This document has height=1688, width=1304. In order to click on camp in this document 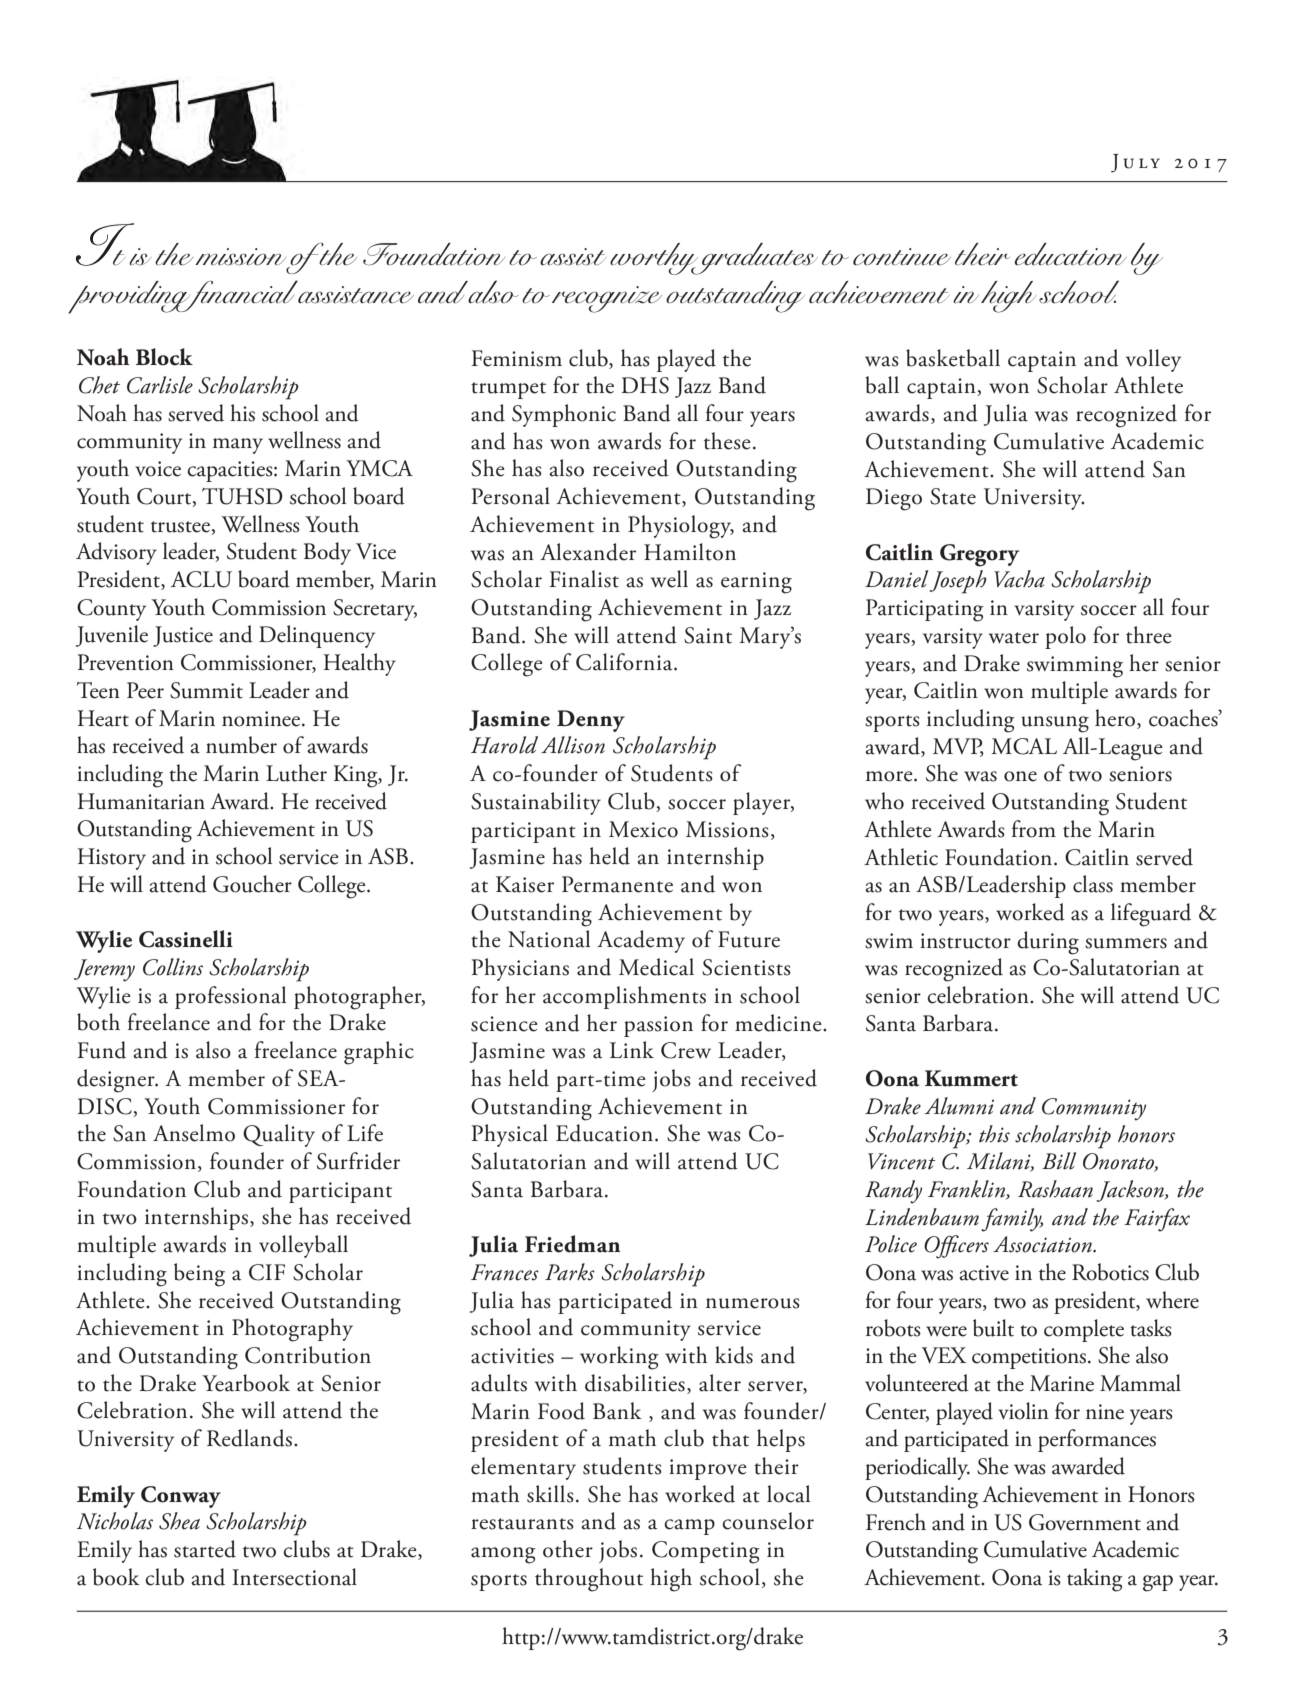, I will do `click(689, 1527)`.
